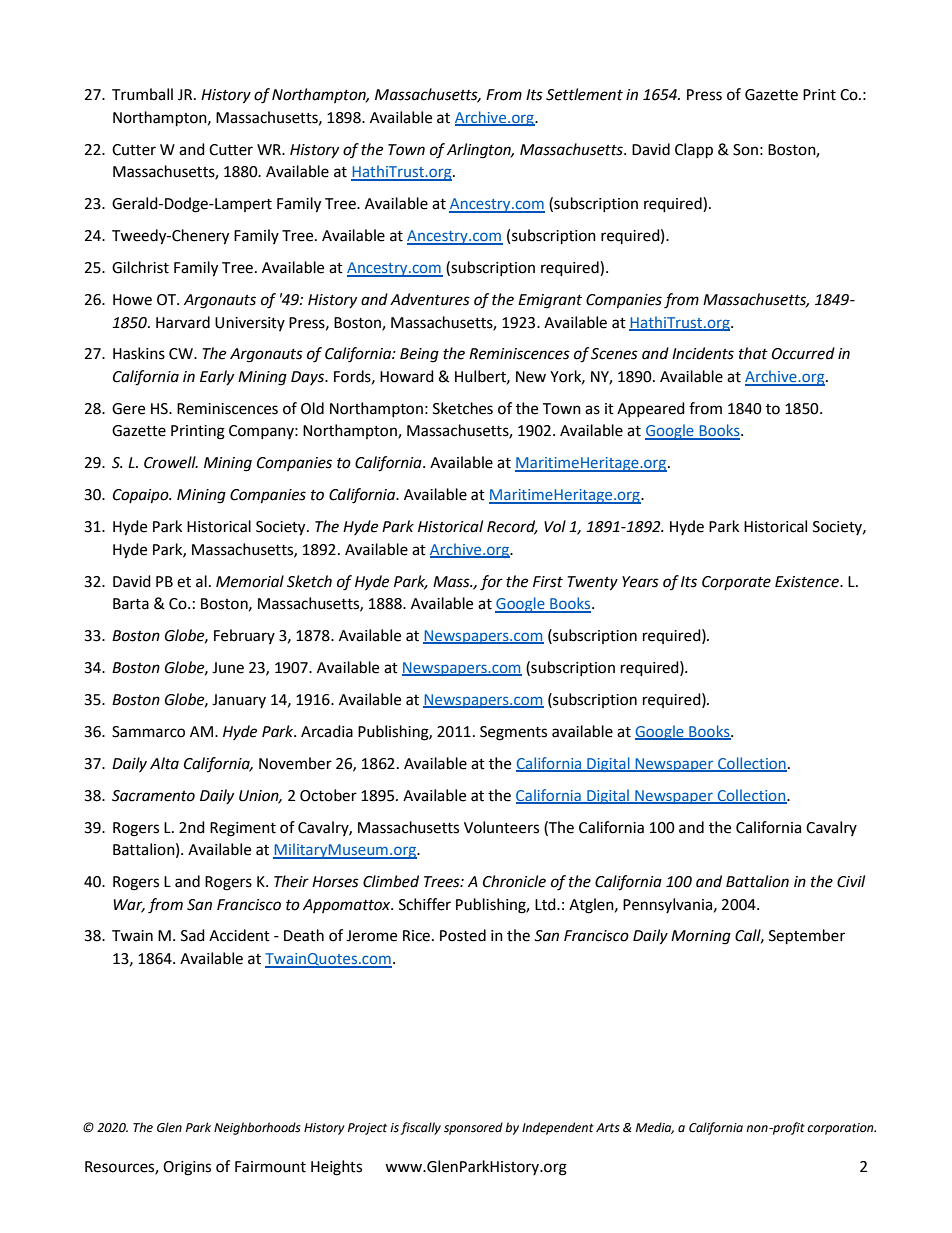 The height and width of the image is (1233, 952). Describe the element at coordinates (807, 937) in the image. I see `September` at that location.
